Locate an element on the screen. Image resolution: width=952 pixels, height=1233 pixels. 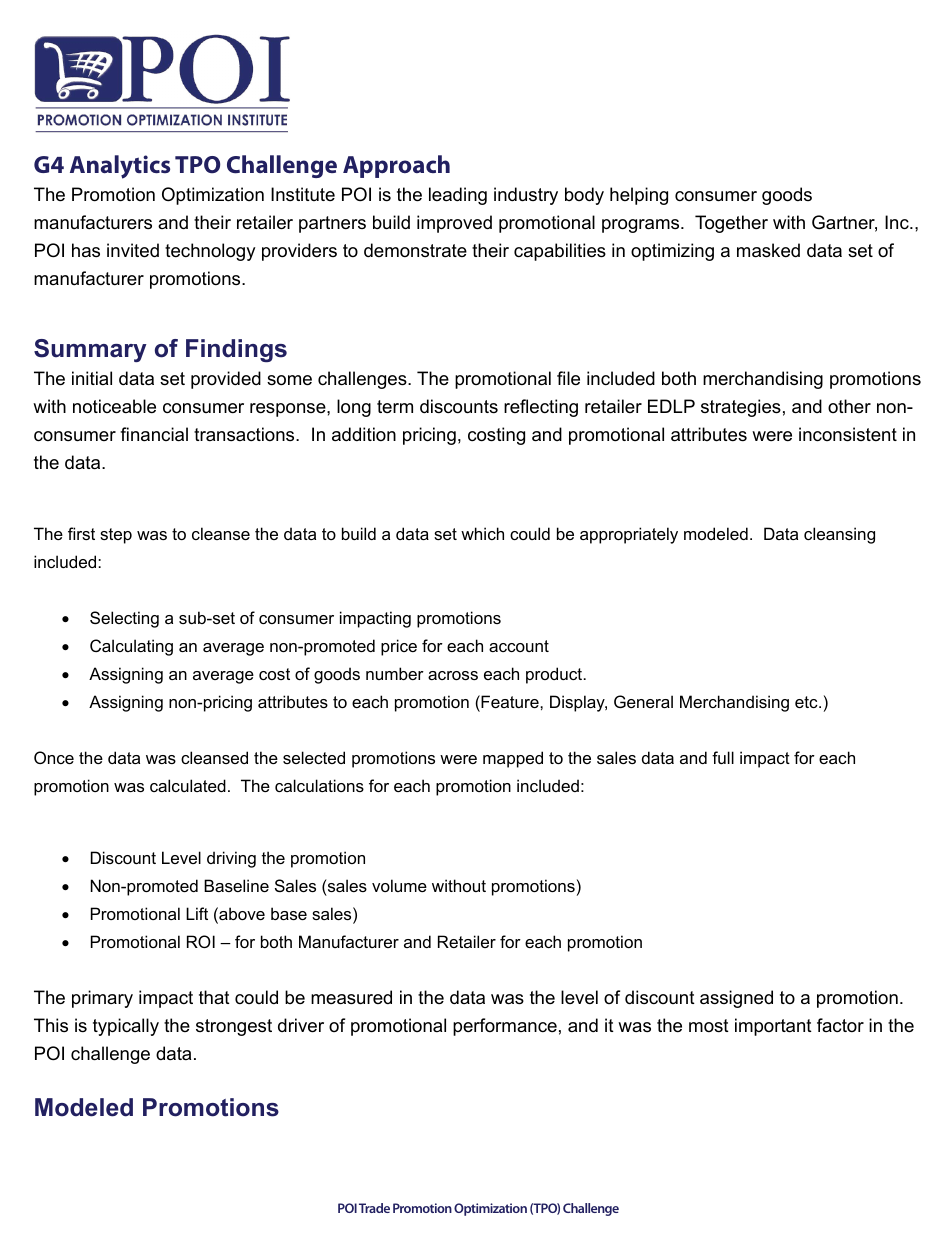
ROI is located at coordinates (201, 941).
